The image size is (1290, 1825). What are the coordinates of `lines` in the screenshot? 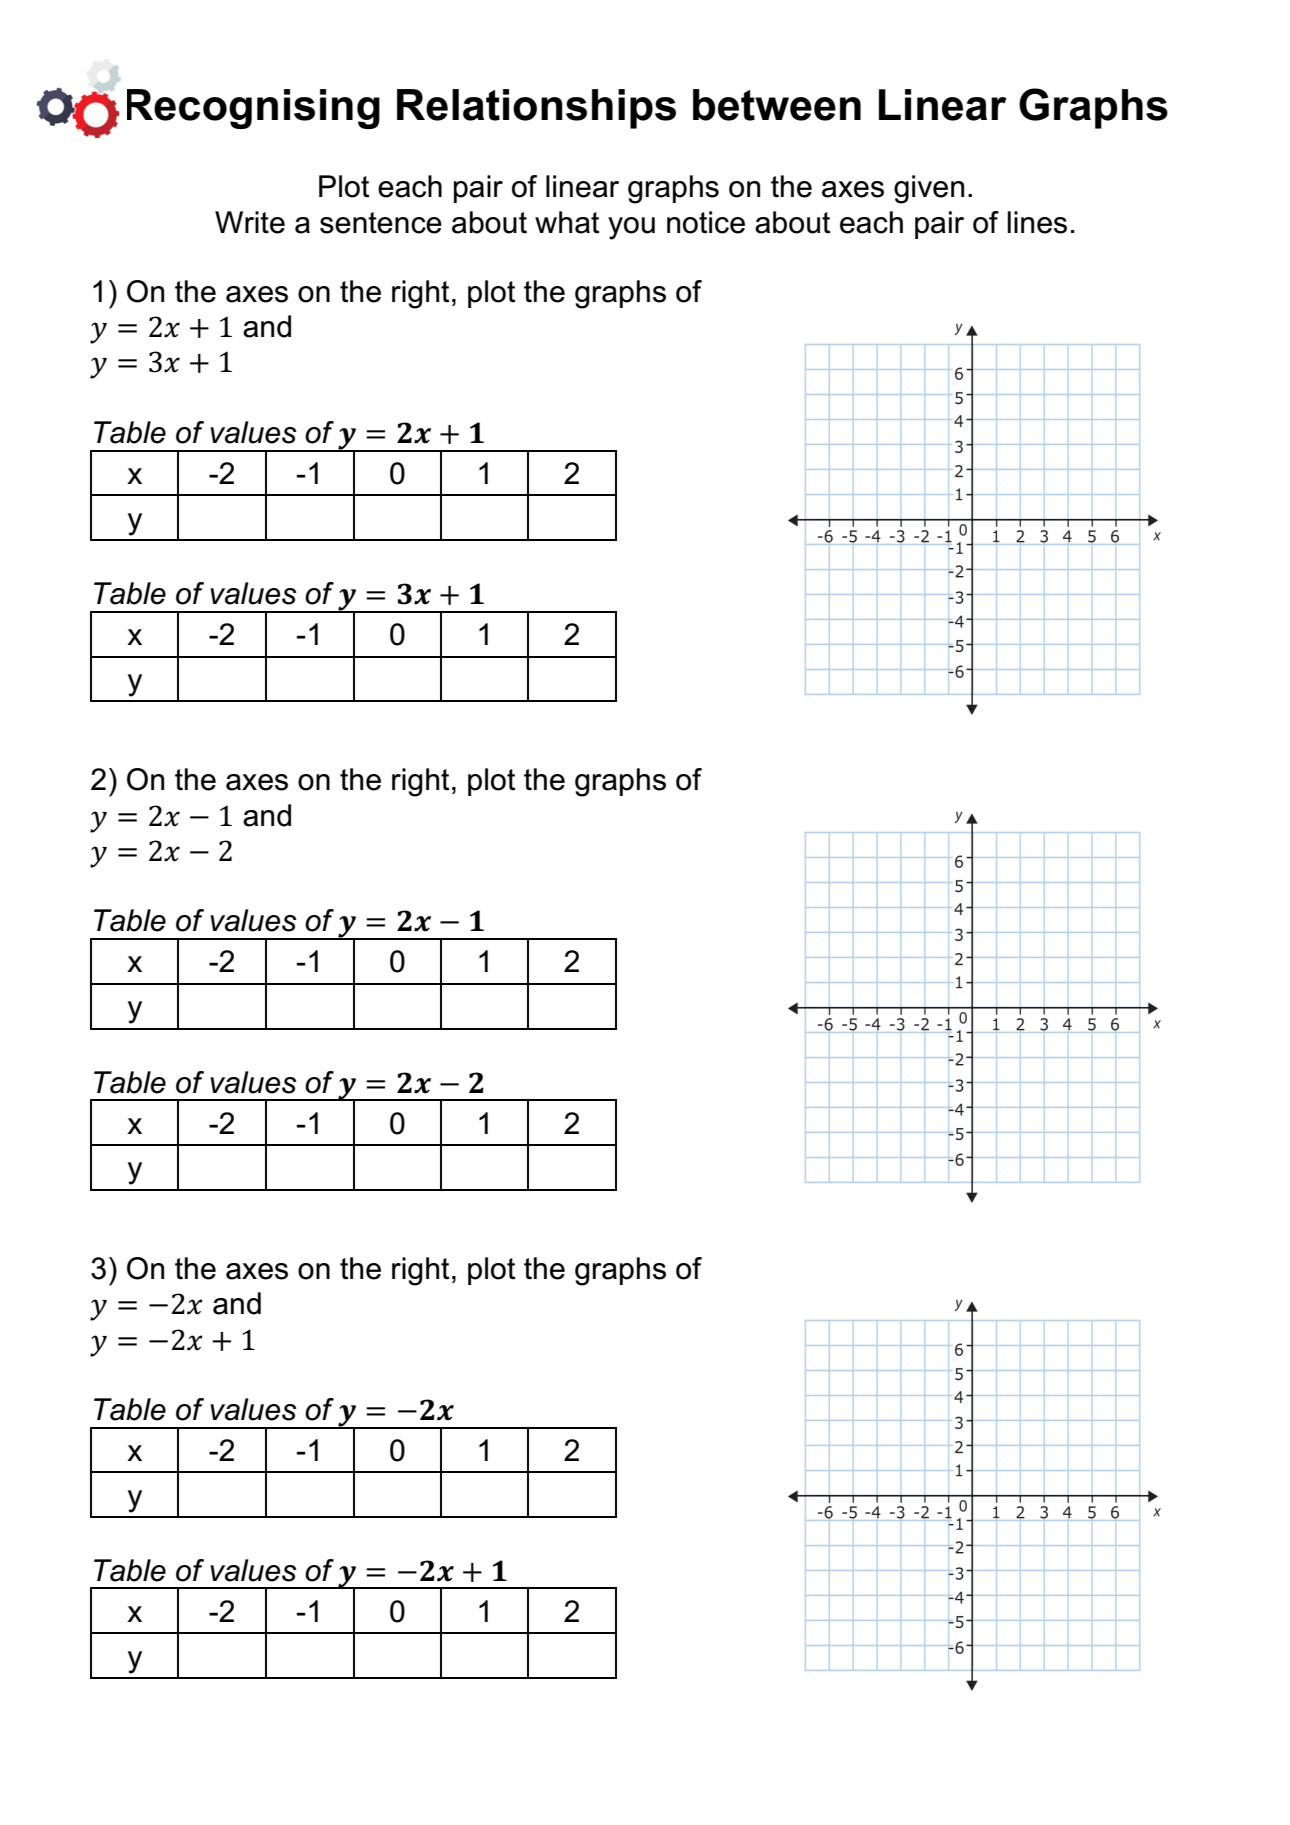 It's located at (1037, 222).
